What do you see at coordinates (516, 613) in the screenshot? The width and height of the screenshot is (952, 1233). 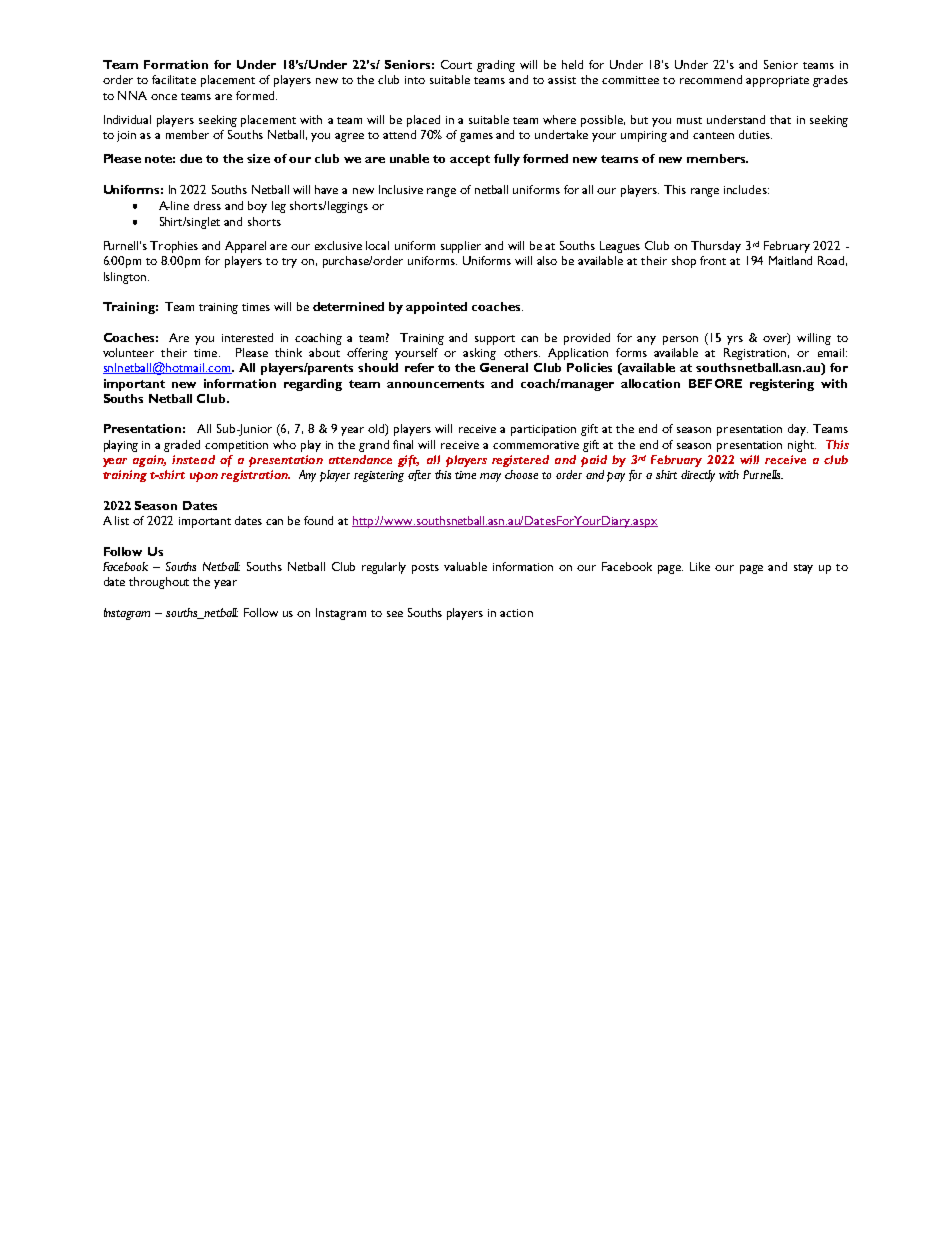 I see `action` at bounding box center [516, 613].
